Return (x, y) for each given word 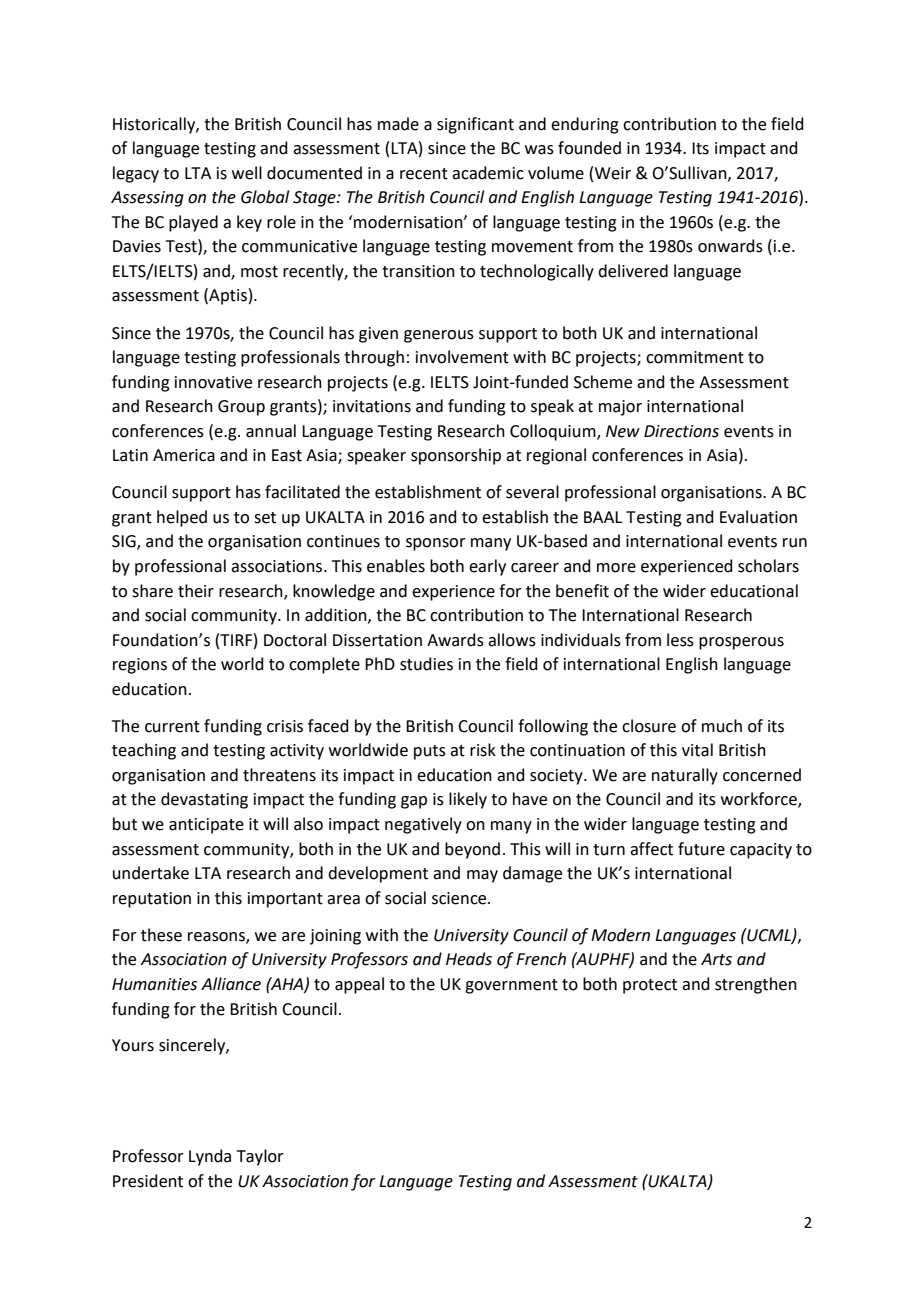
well (247, 173)
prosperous (741, 643)
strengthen (756, 985)
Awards (455, 640)
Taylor (260, 1157)
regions (140, 666)
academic (488, 173)
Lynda (210, 1157)
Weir (613, 173)
